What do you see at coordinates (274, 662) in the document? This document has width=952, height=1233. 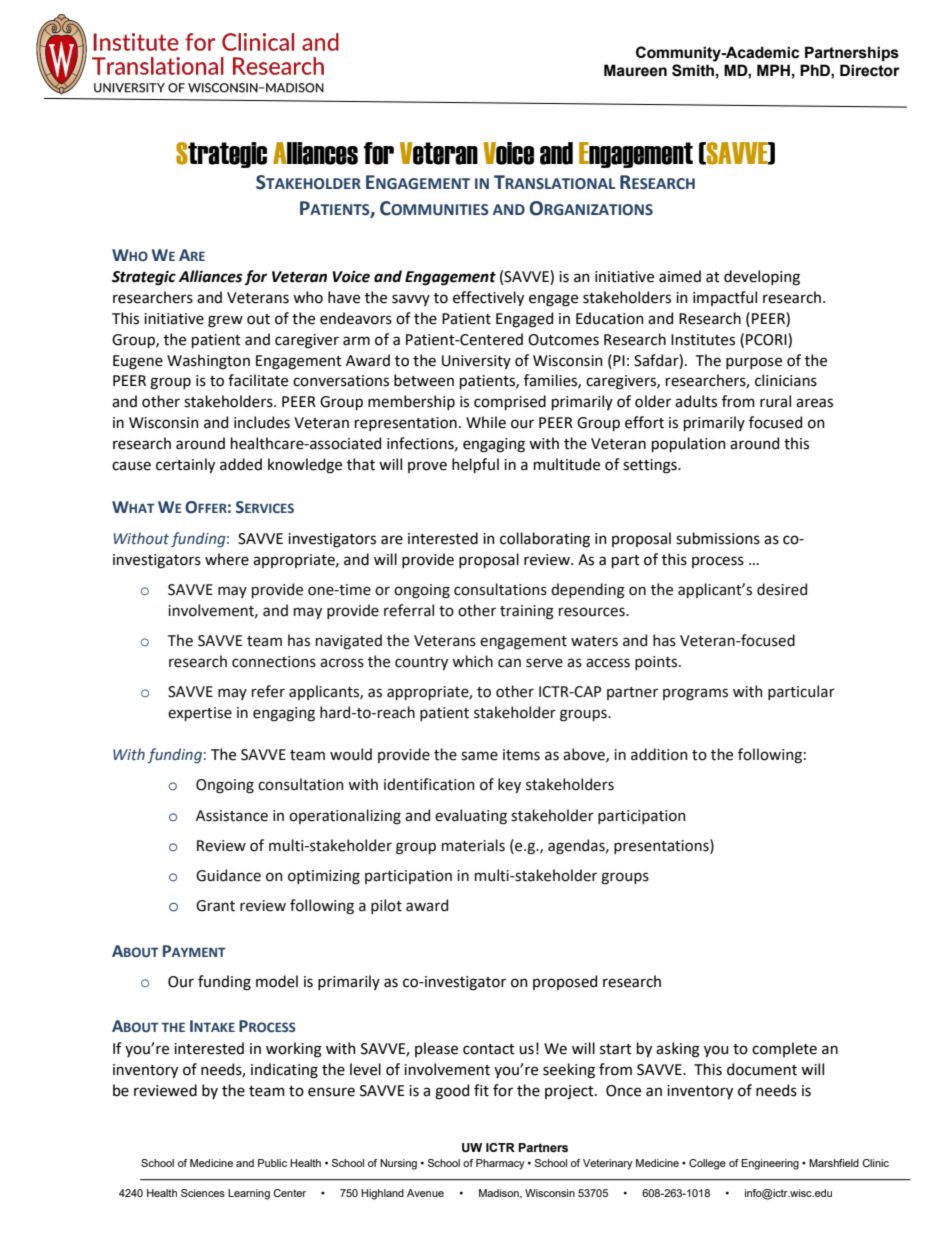 I see `connections` at bounding box center [274, 662].
